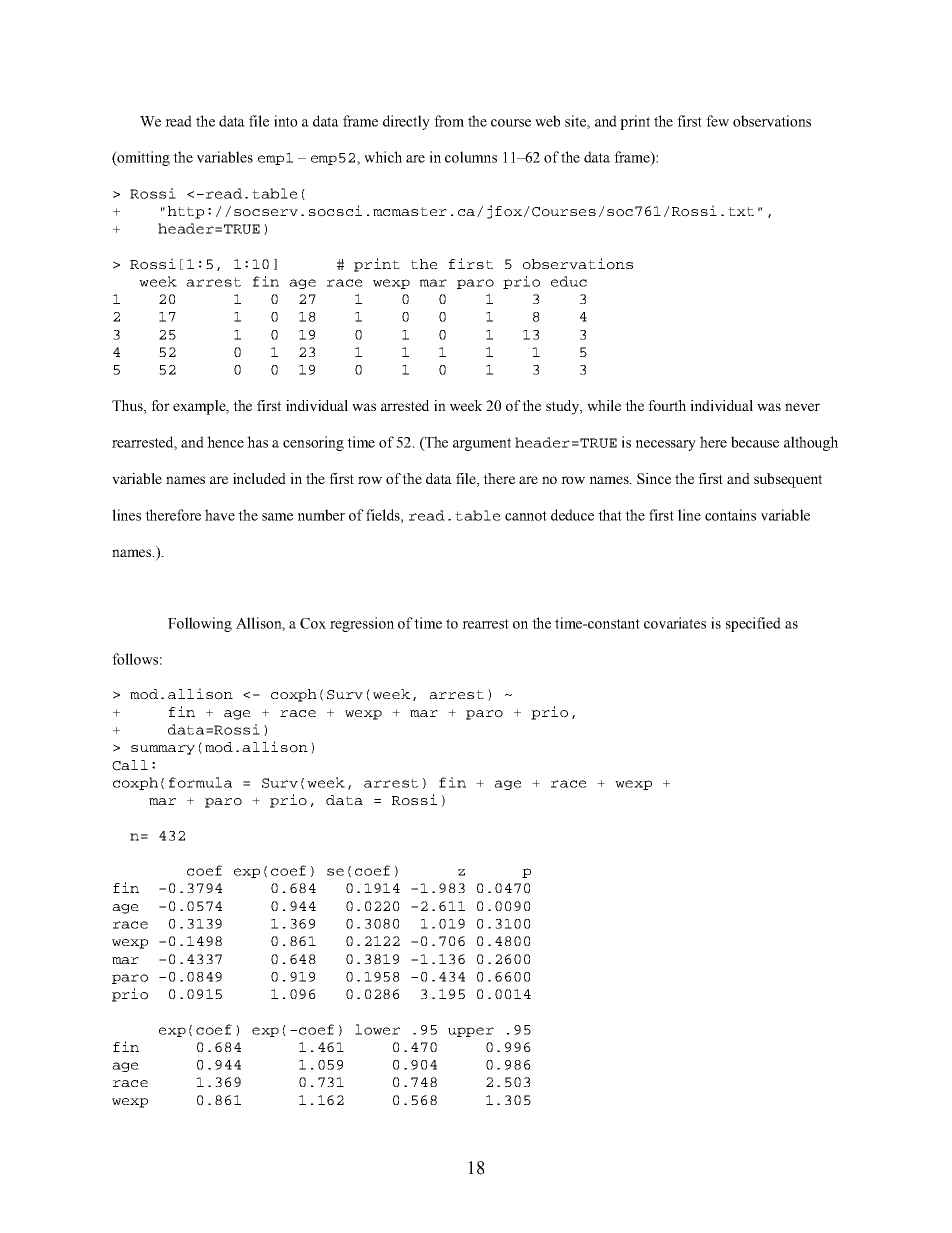  I want to click on Call, so click(130, 765).
